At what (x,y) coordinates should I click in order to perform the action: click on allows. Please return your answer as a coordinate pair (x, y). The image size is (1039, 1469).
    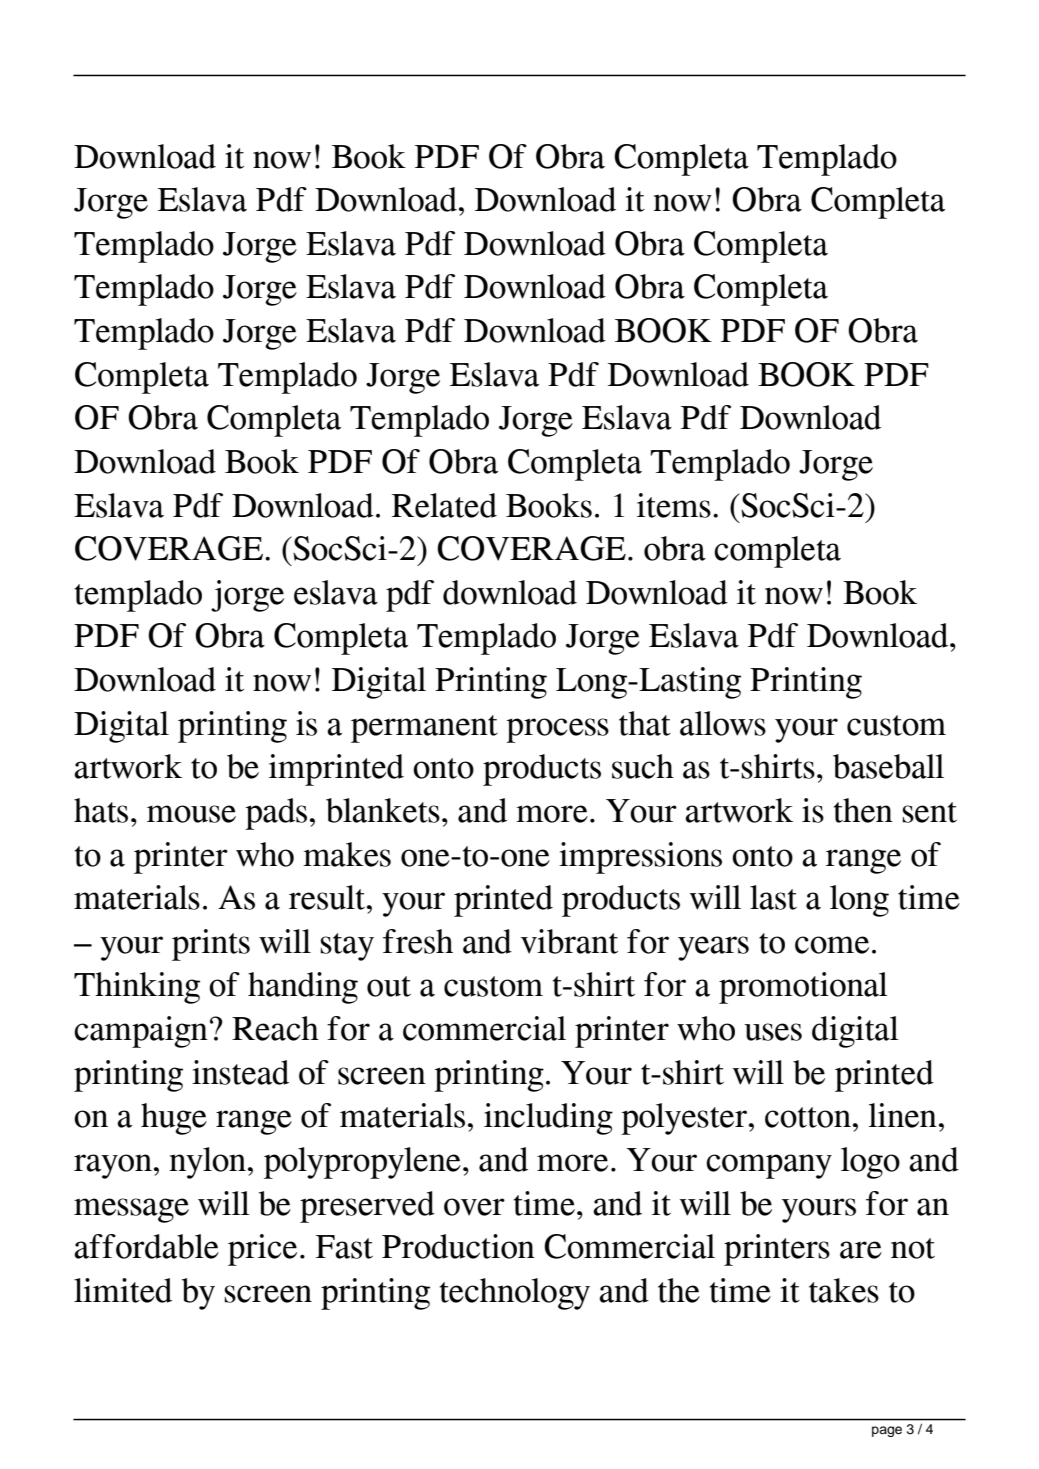
    Looking at the image, I should click on (723, 723).
